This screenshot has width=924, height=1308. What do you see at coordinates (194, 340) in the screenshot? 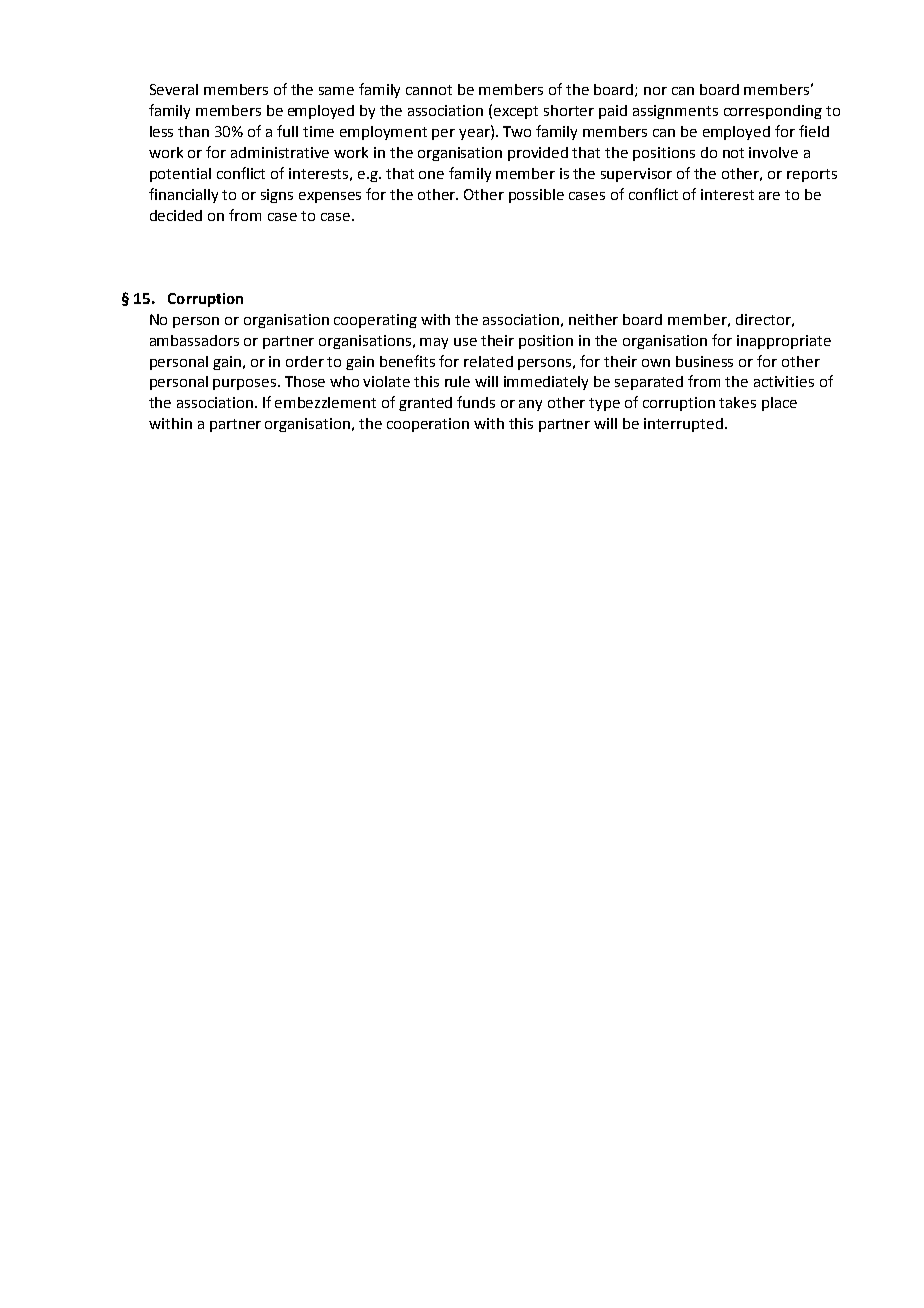
I see `ambassadors` at bounding box center [194, 340].
